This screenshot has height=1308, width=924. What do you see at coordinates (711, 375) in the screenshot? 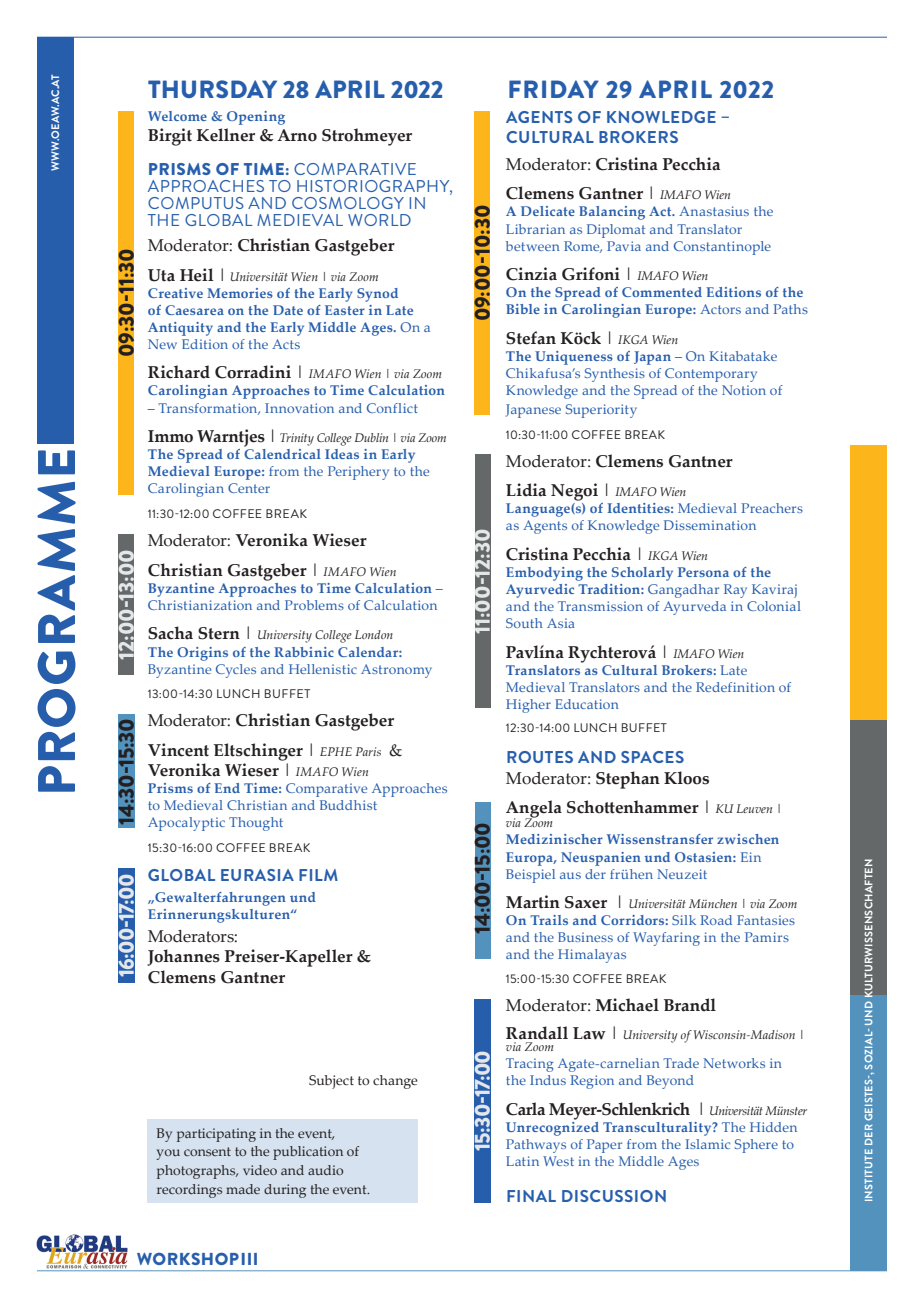
I see `Contemporary` at bounding box center [711, 375].
